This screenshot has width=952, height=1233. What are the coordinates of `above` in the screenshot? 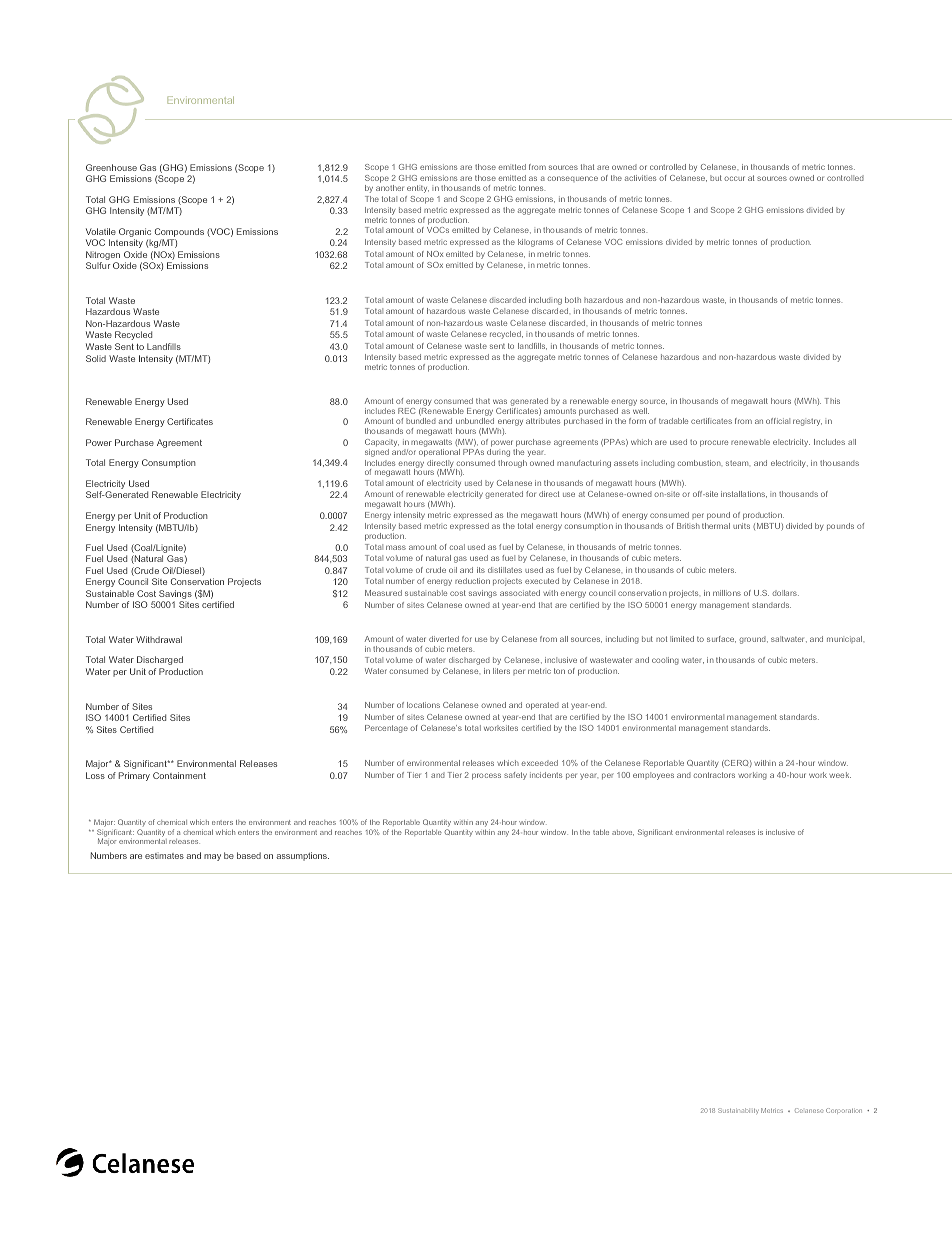 It's located at (623, 833).
